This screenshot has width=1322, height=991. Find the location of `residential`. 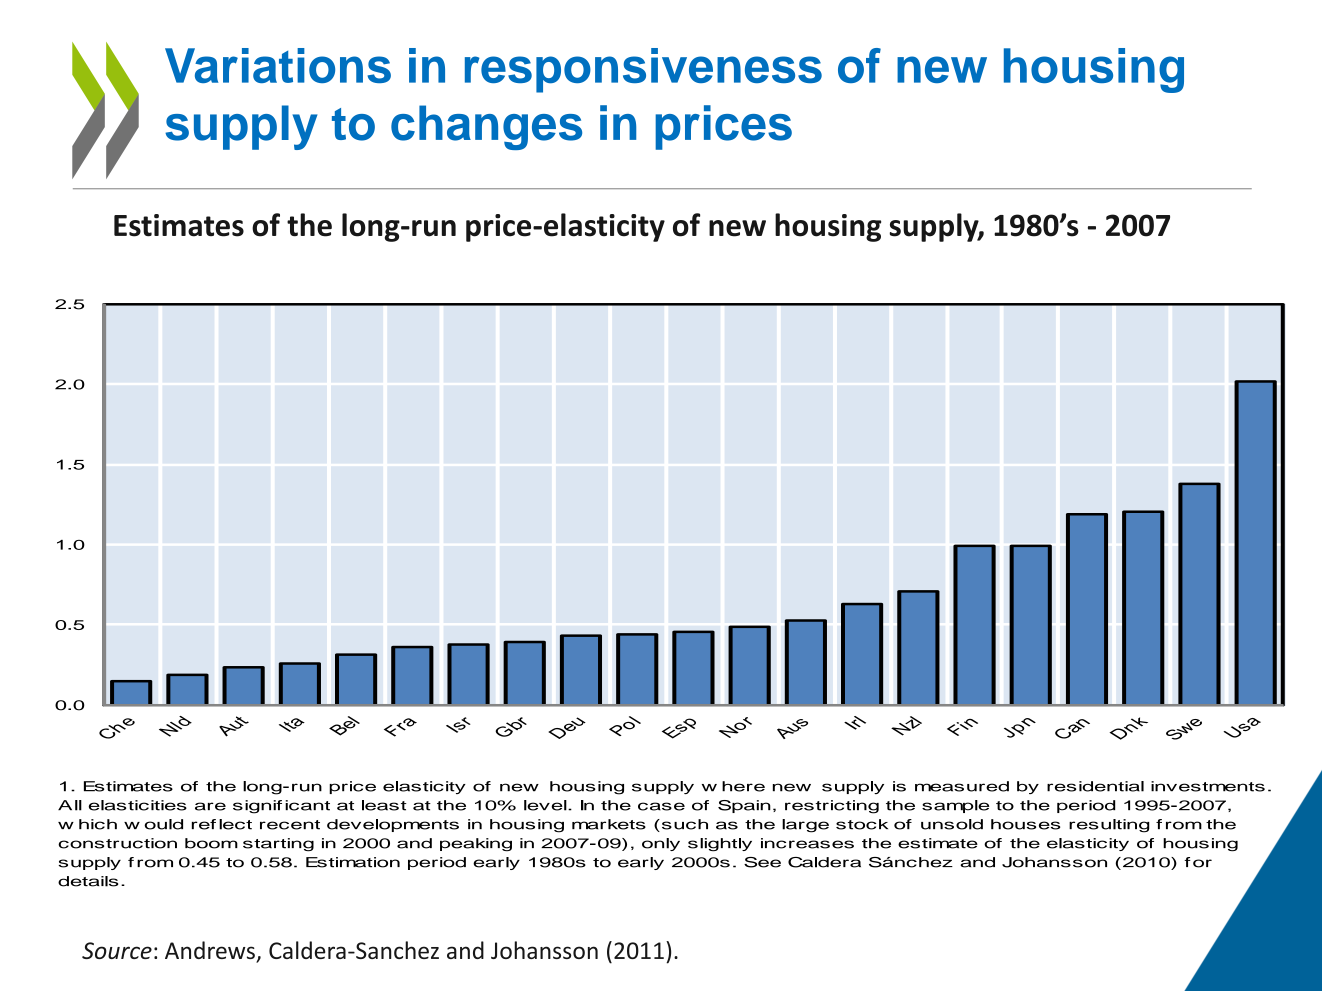

residential is located at coordinates (1095, 786).
